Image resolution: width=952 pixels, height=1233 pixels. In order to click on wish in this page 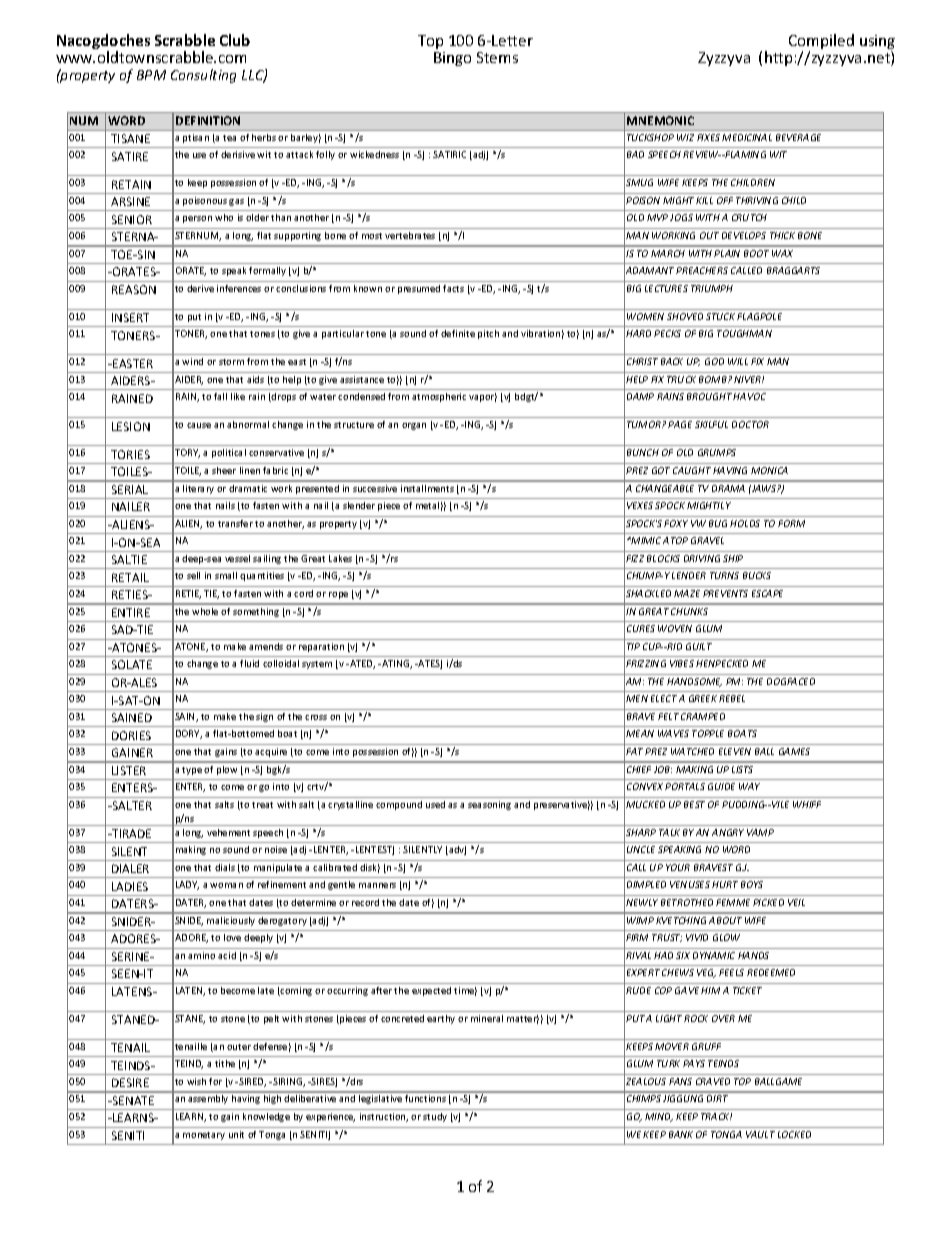, I will do `click(196, 1081)`.
